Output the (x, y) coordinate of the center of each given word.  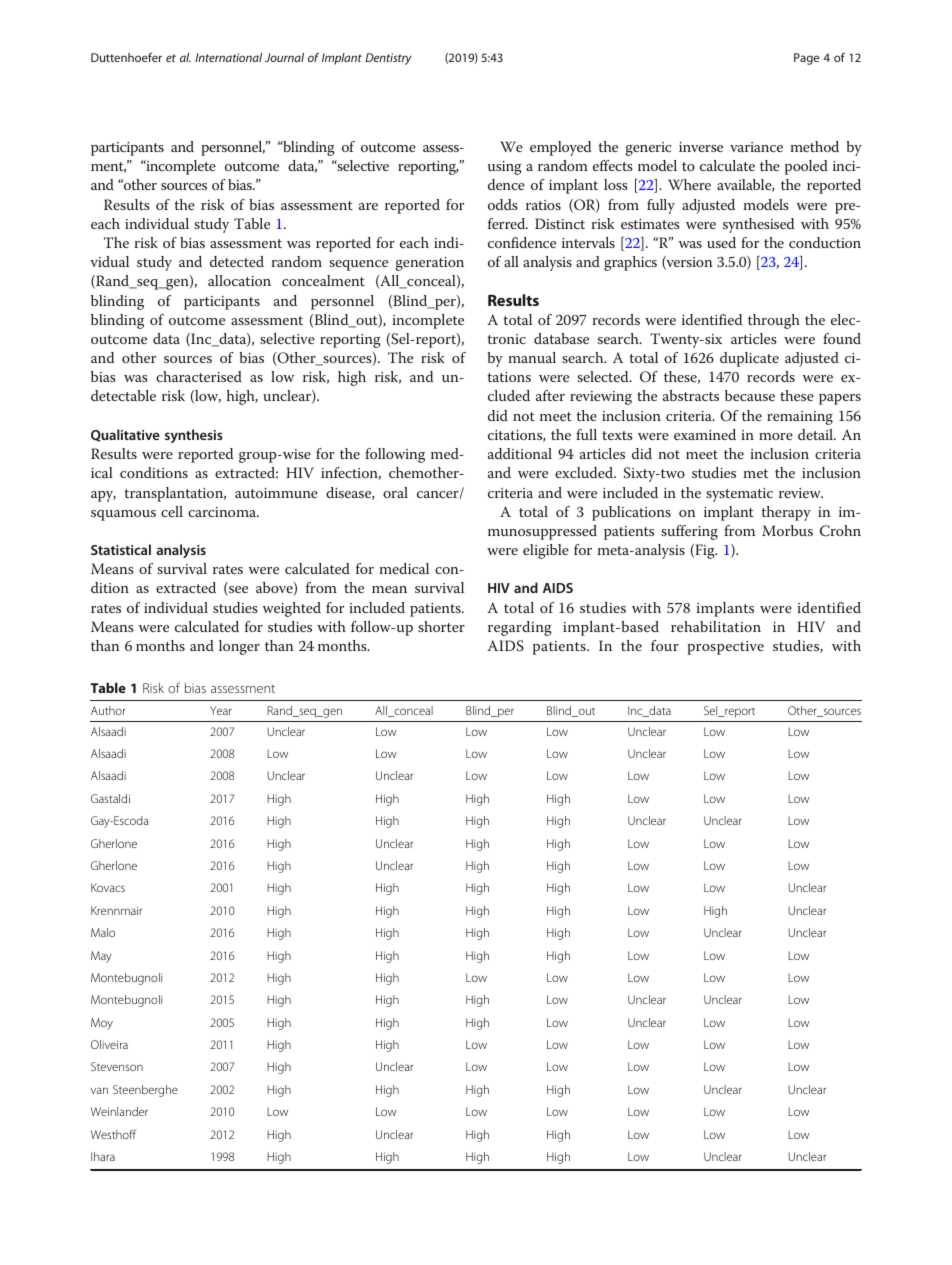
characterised (199, 376)
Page (806, 59)
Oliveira (109, 1044)
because (750, 395)
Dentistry (388, 59)
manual (532, 357)
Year (221, 710)
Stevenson (117, 1066)
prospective (725, 648)
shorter (441, 626)
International (228, 57)
